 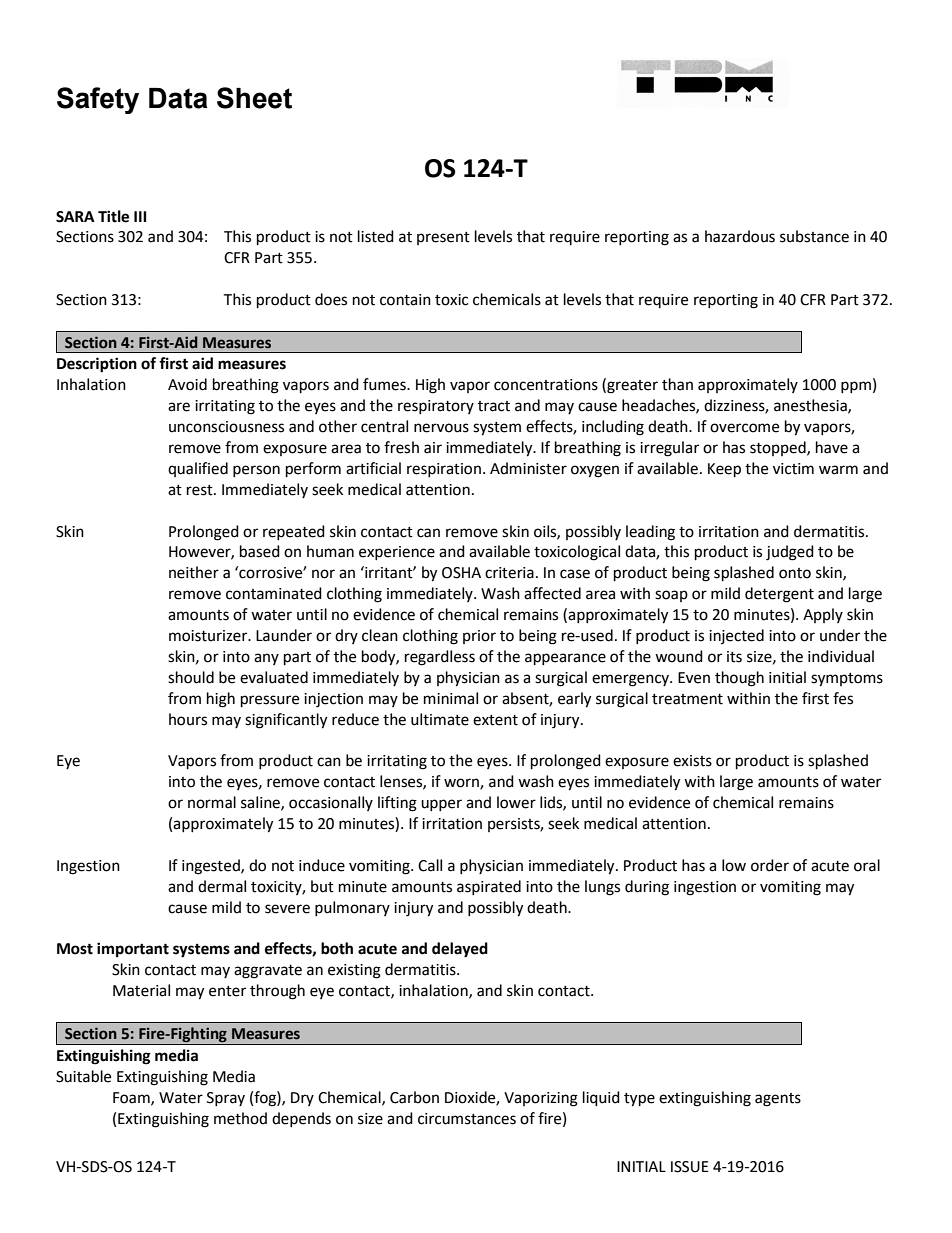 I want to click on Safety, so click(x=98, y=100).
